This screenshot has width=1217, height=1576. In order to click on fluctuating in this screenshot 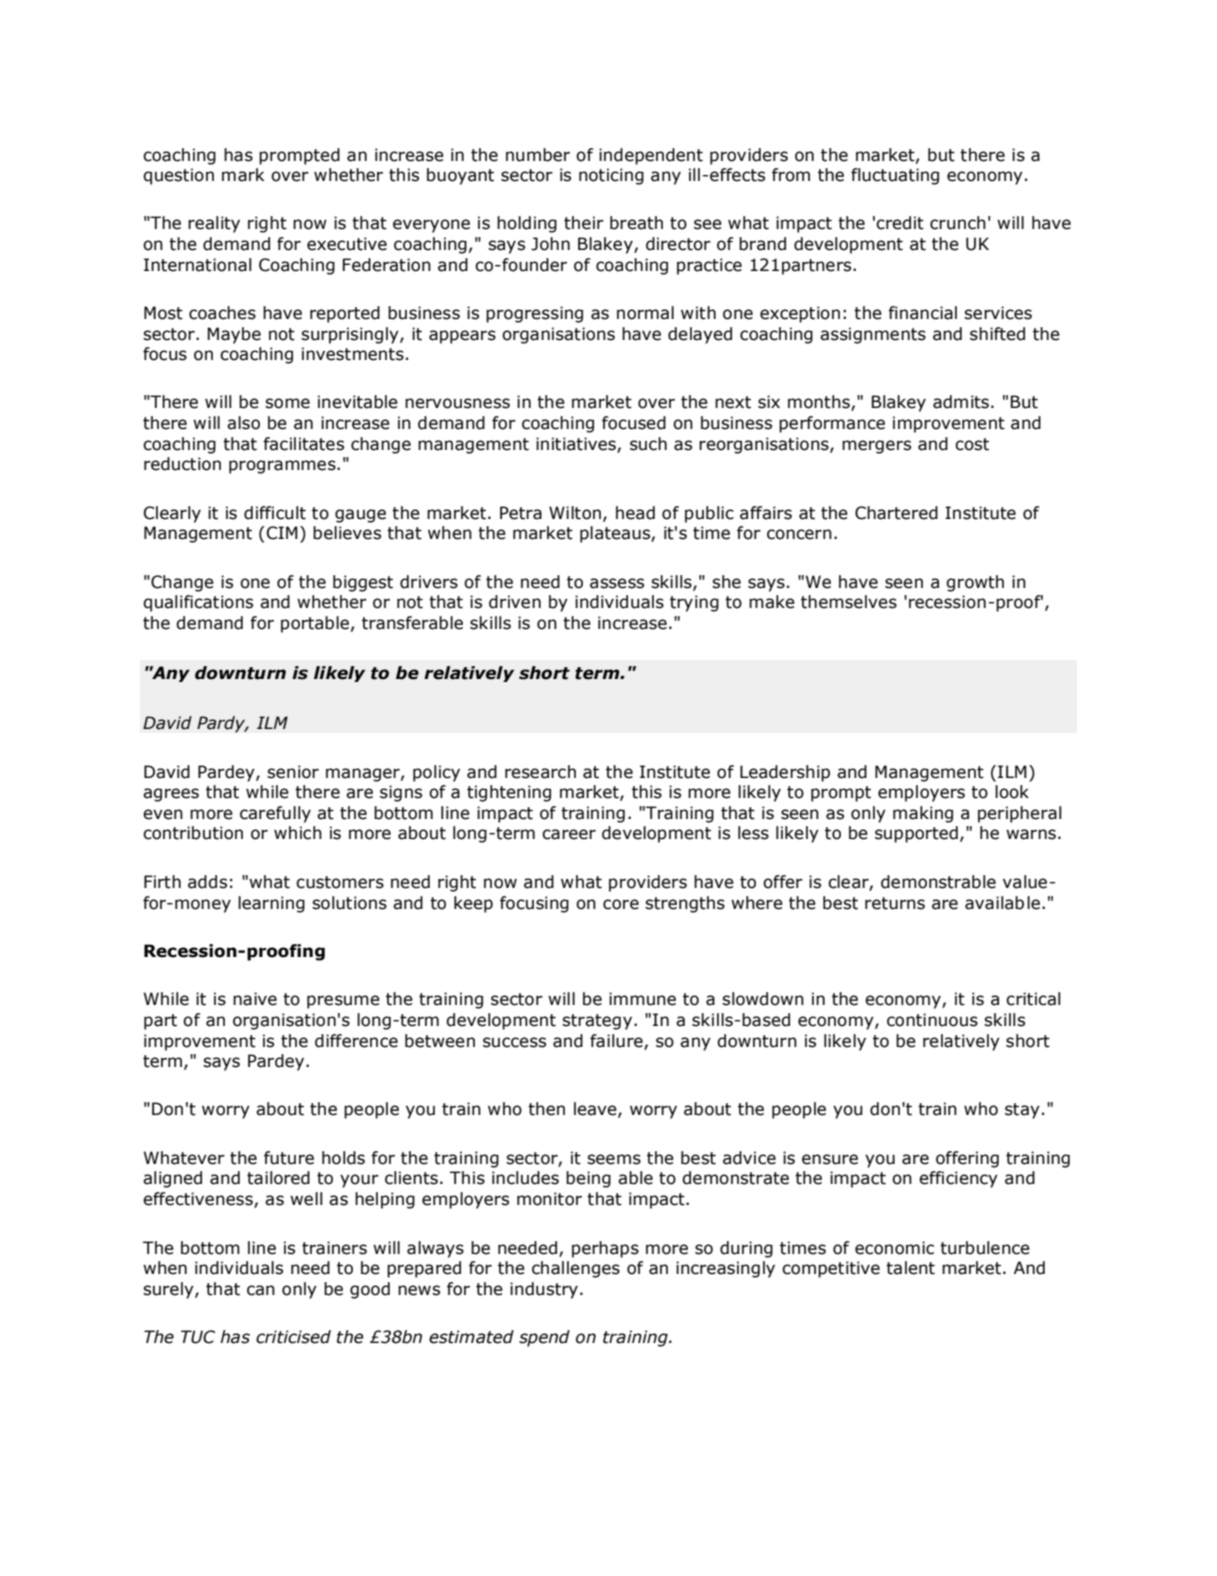, I will do `click(895, 176)`.
